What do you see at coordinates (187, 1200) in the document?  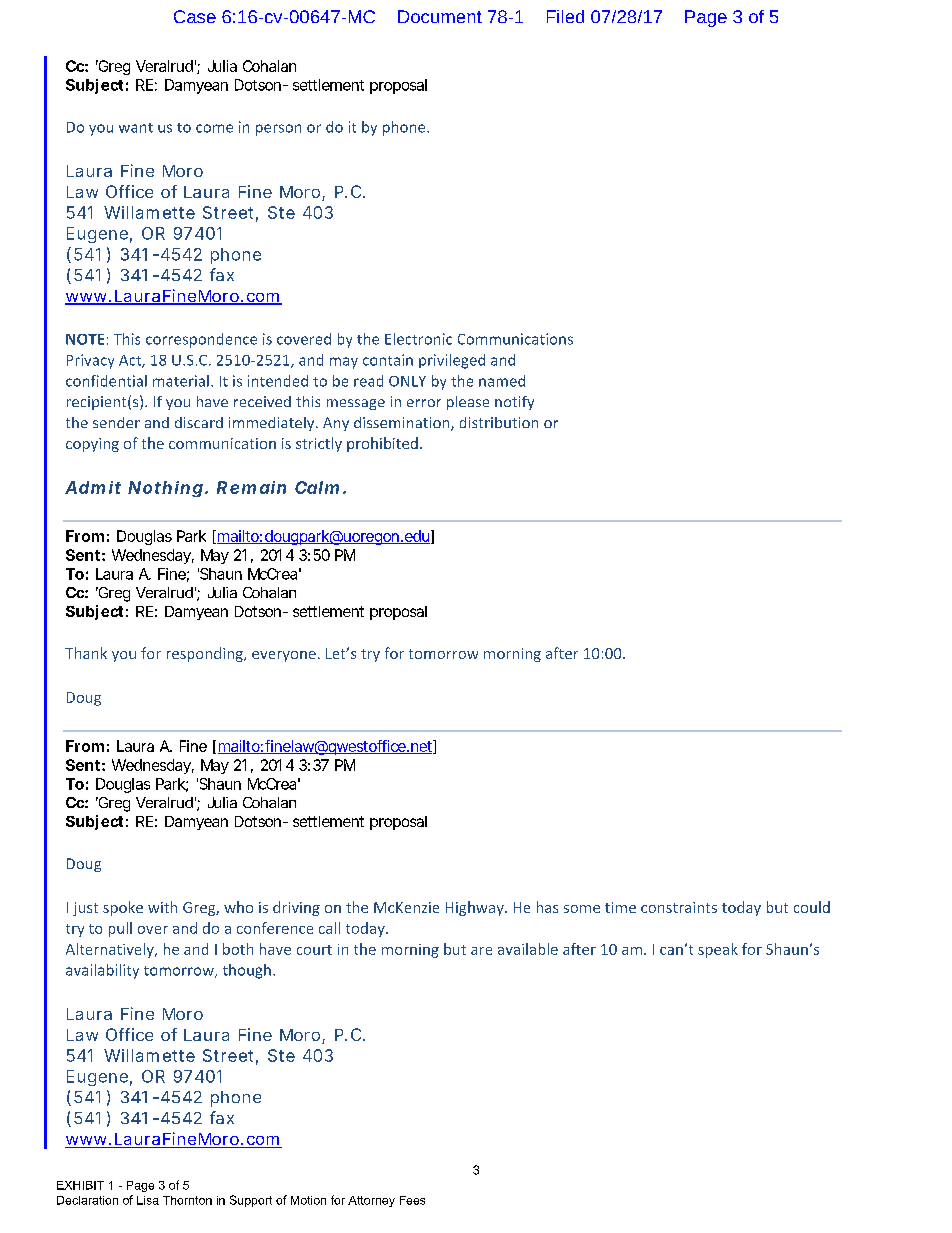 I see `Thornton` at bounding box center [187, 1200].
